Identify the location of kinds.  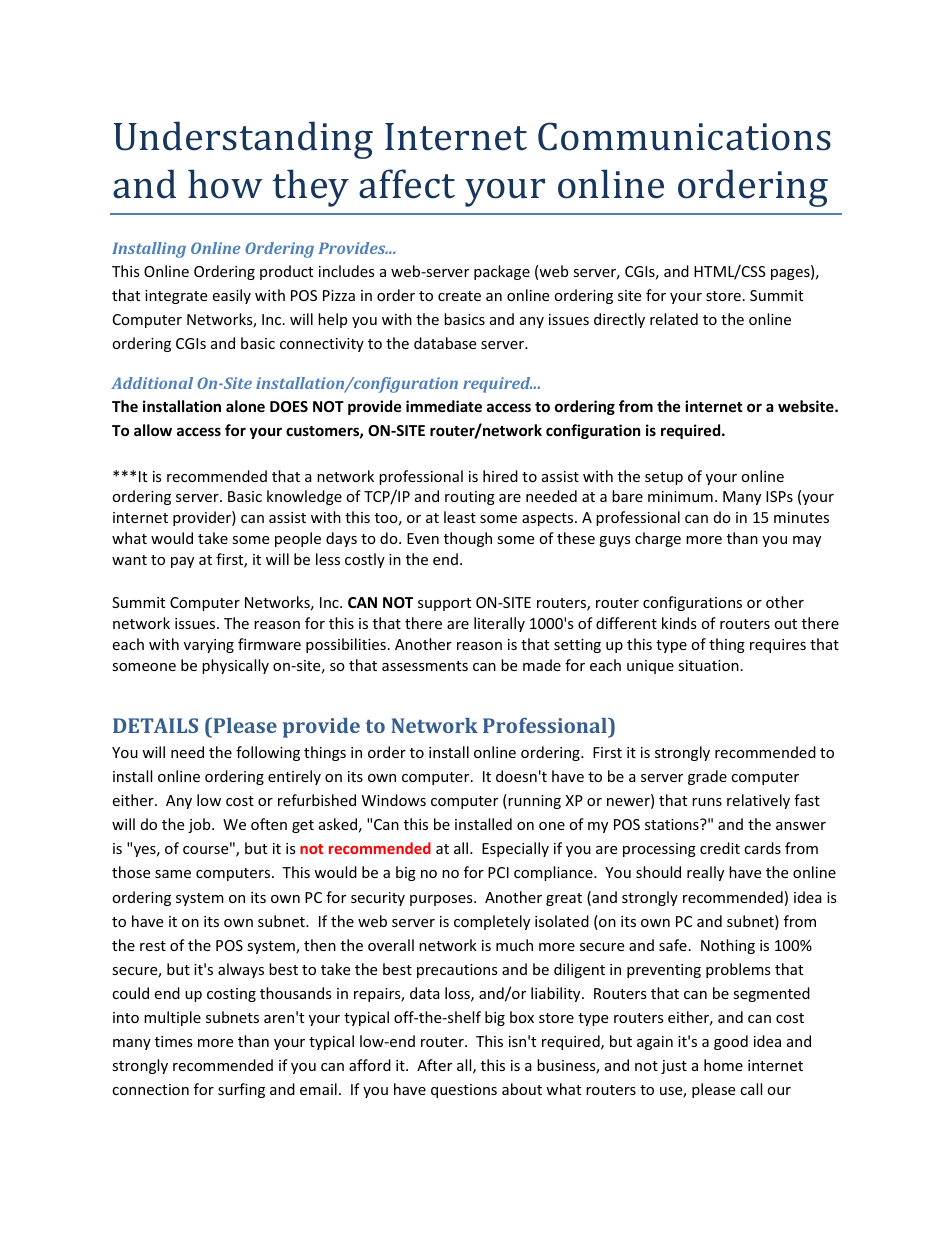
(679, 623).
